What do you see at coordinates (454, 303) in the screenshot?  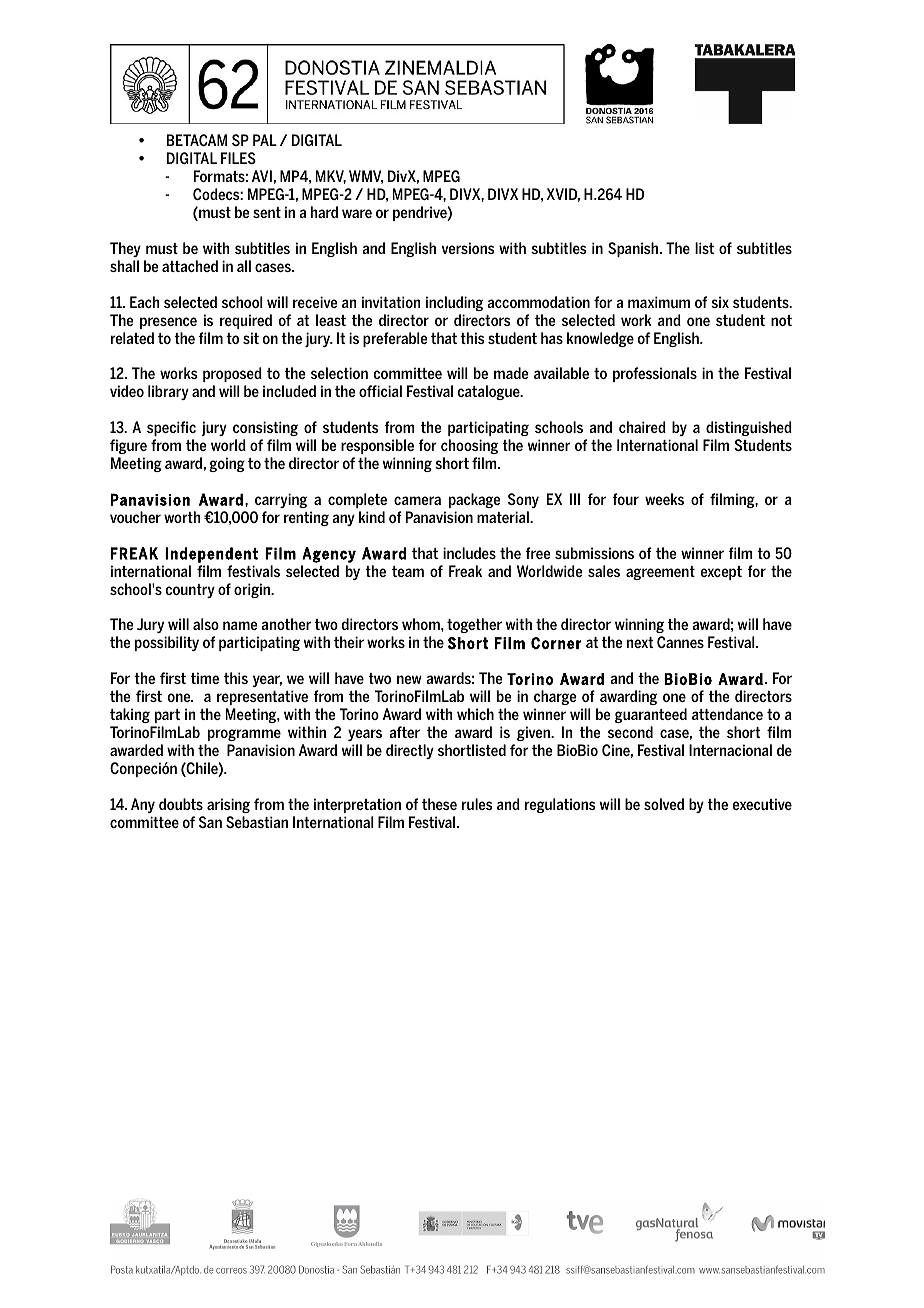 I see `including` at bounding box center [454, 303].
